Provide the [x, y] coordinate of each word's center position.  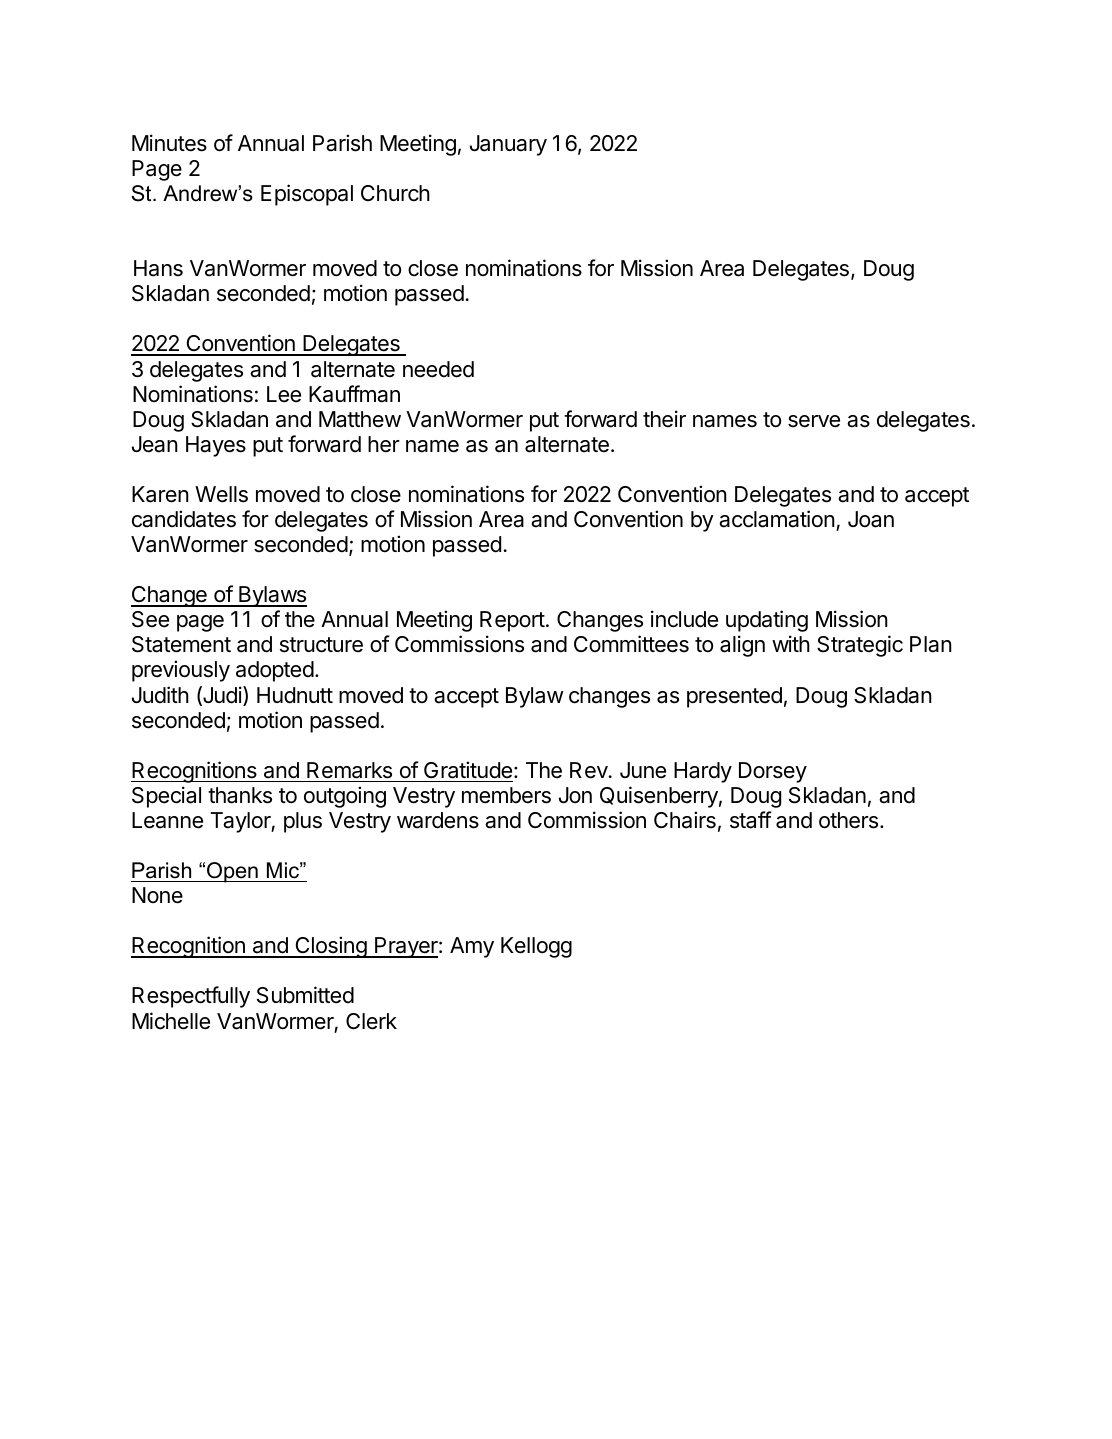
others [848, 820]
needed [438, 369]
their [664, 419]
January [508, 145]
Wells [221, 494]
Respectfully [191, 997]
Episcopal [307, 195]
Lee [284, 394]
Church [395, 193]
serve [814, 421]
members [506, 795]
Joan [871, 519]
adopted [275, 671]
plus [303, 822]
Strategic [860, 646]
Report [512, 621]
